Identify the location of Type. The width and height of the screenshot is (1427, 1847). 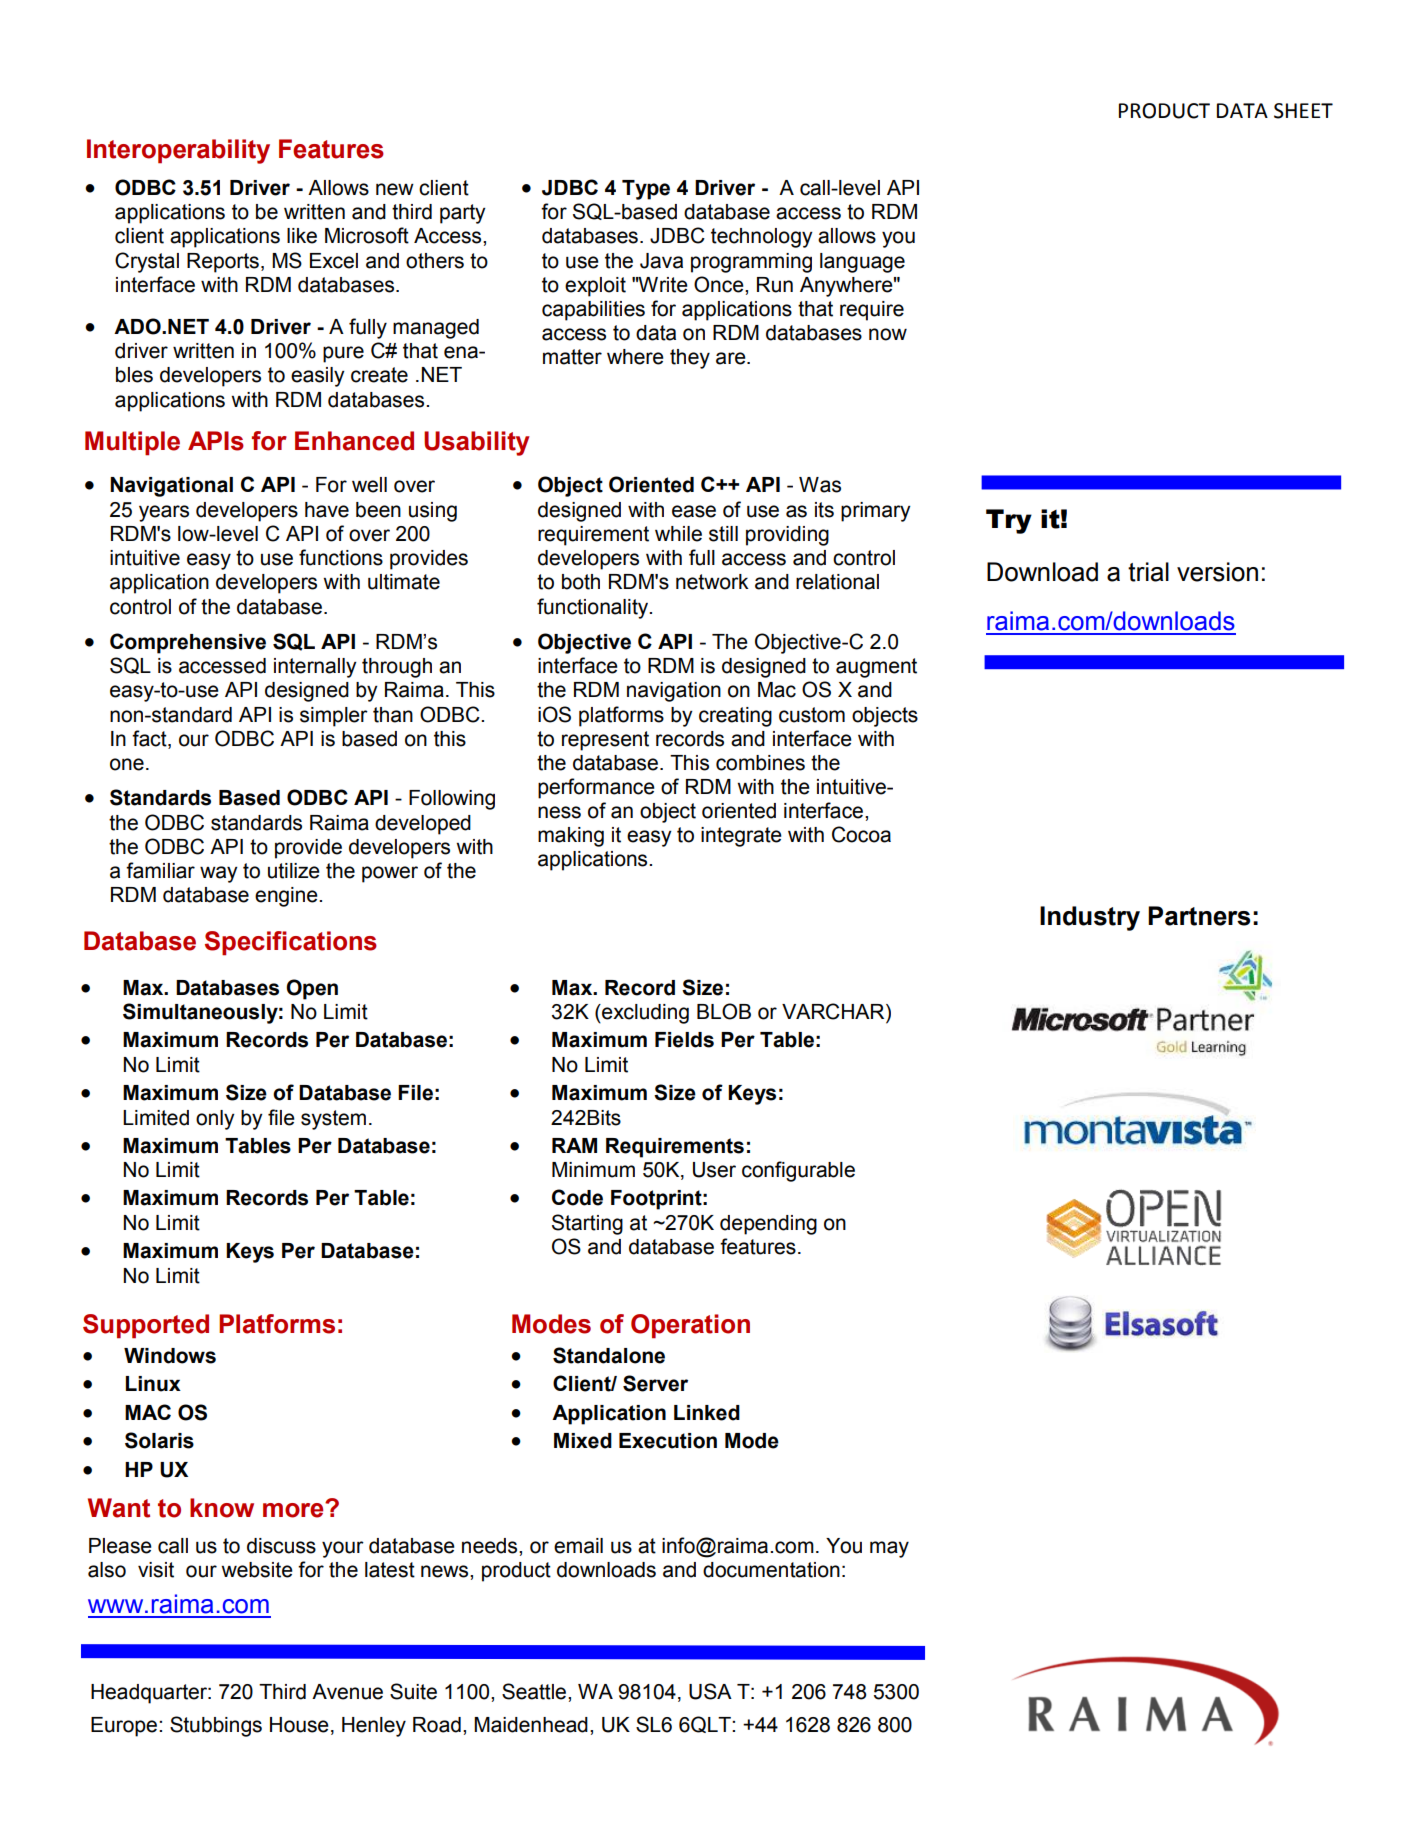
(646, 190).
